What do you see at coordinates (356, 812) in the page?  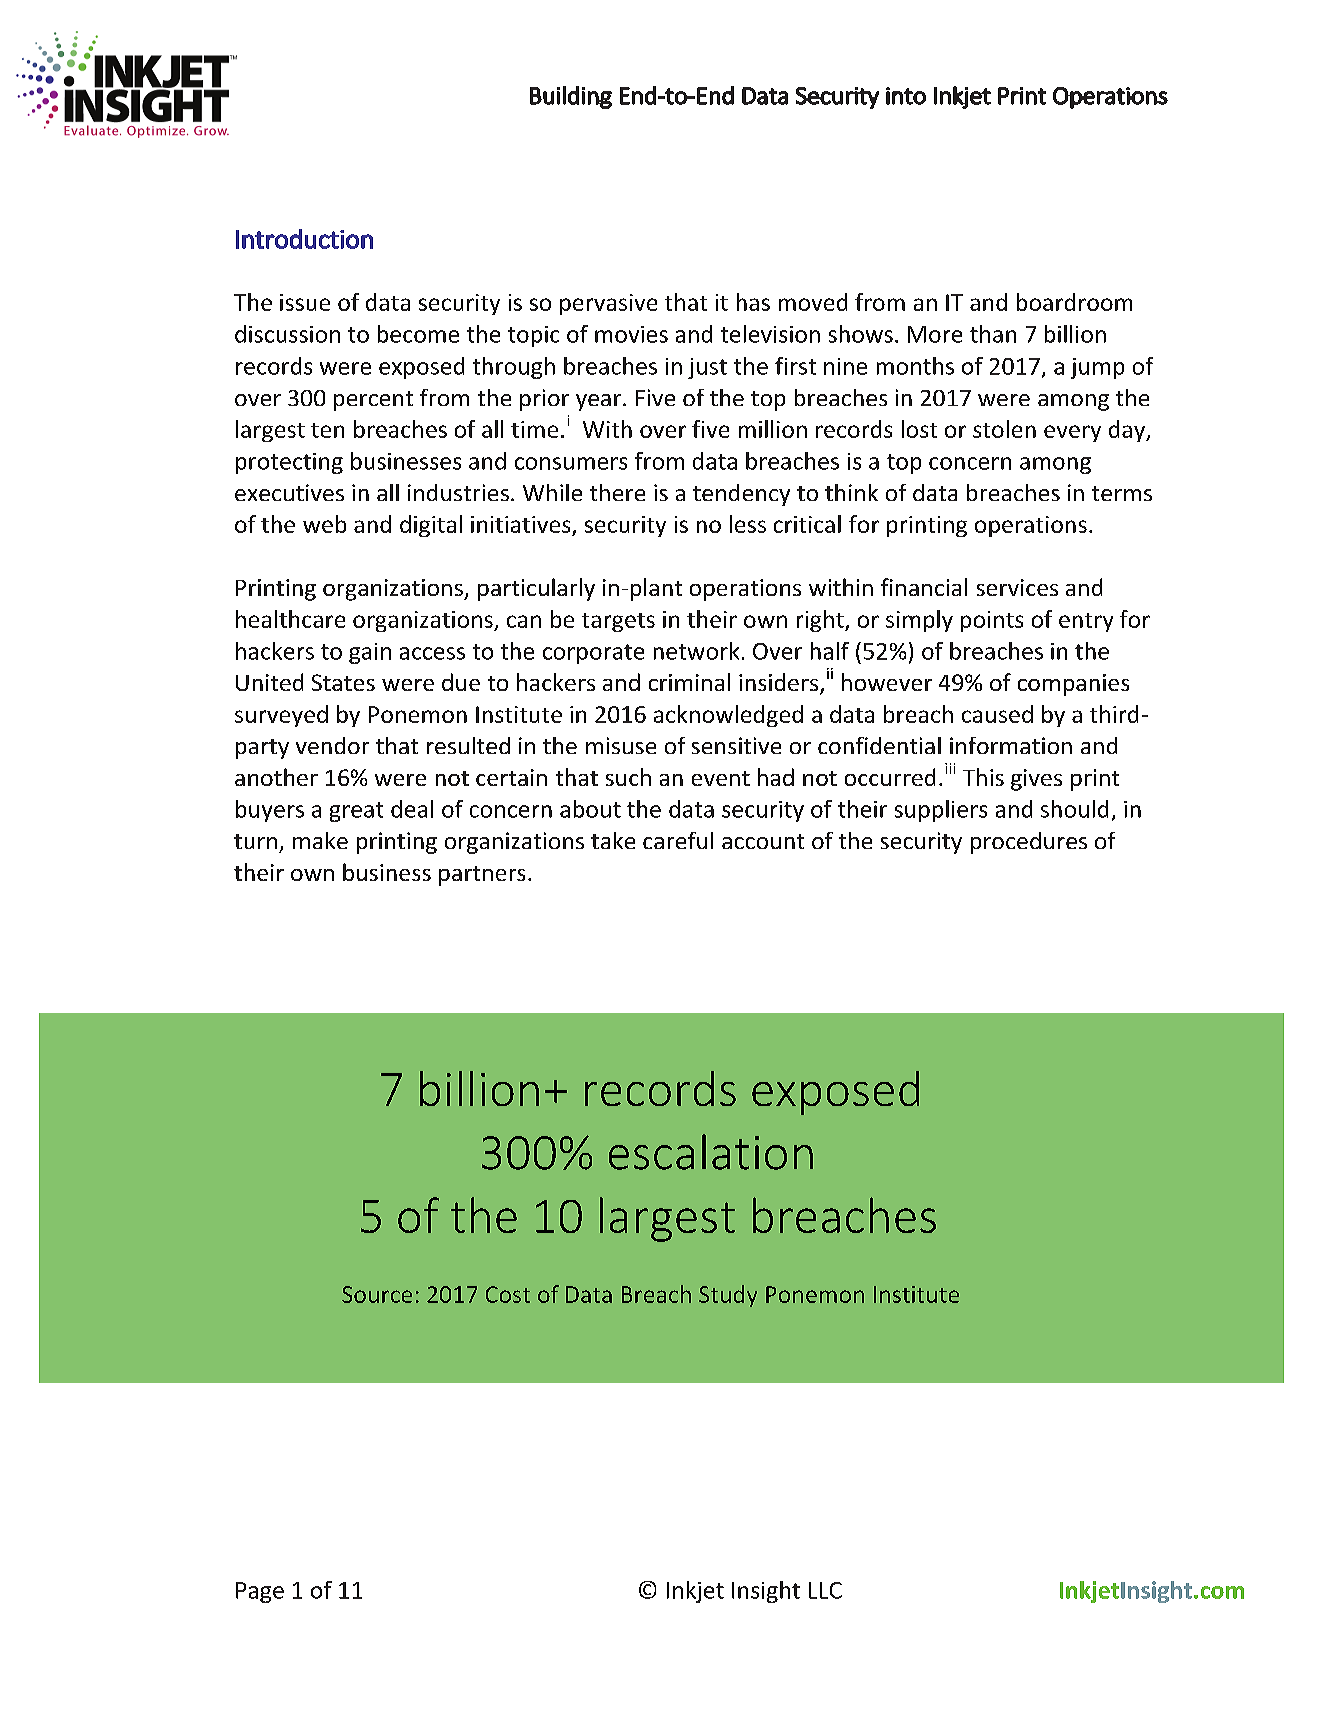 I see `great` at bounding box center [356, 812].
